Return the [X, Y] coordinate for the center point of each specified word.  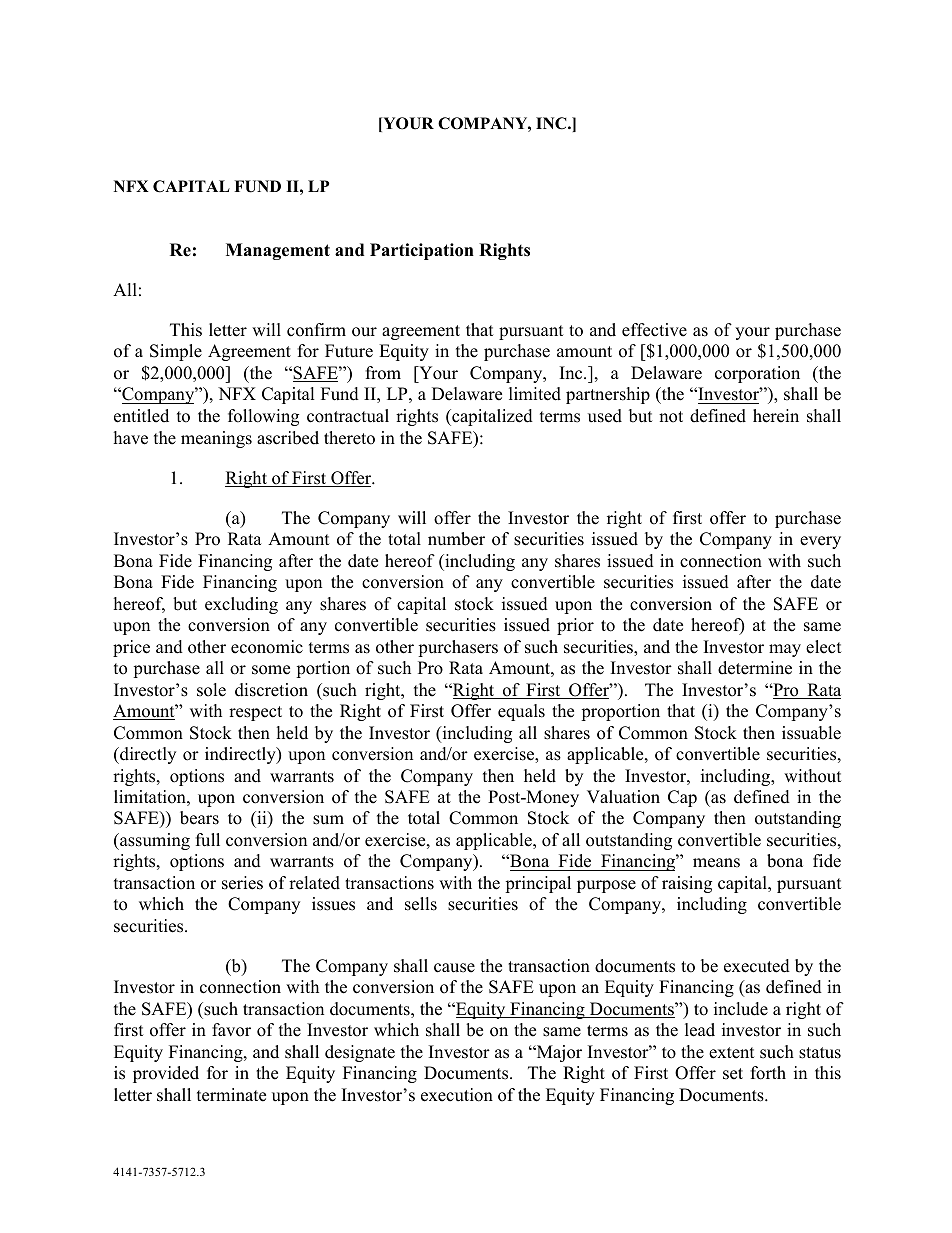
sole [211, 690]
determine [755, 668]
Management [278, 251]
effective [654, 330]
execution [457, 1095]
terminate [231, 1095]
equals [521, 712]
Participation [422, 251]
